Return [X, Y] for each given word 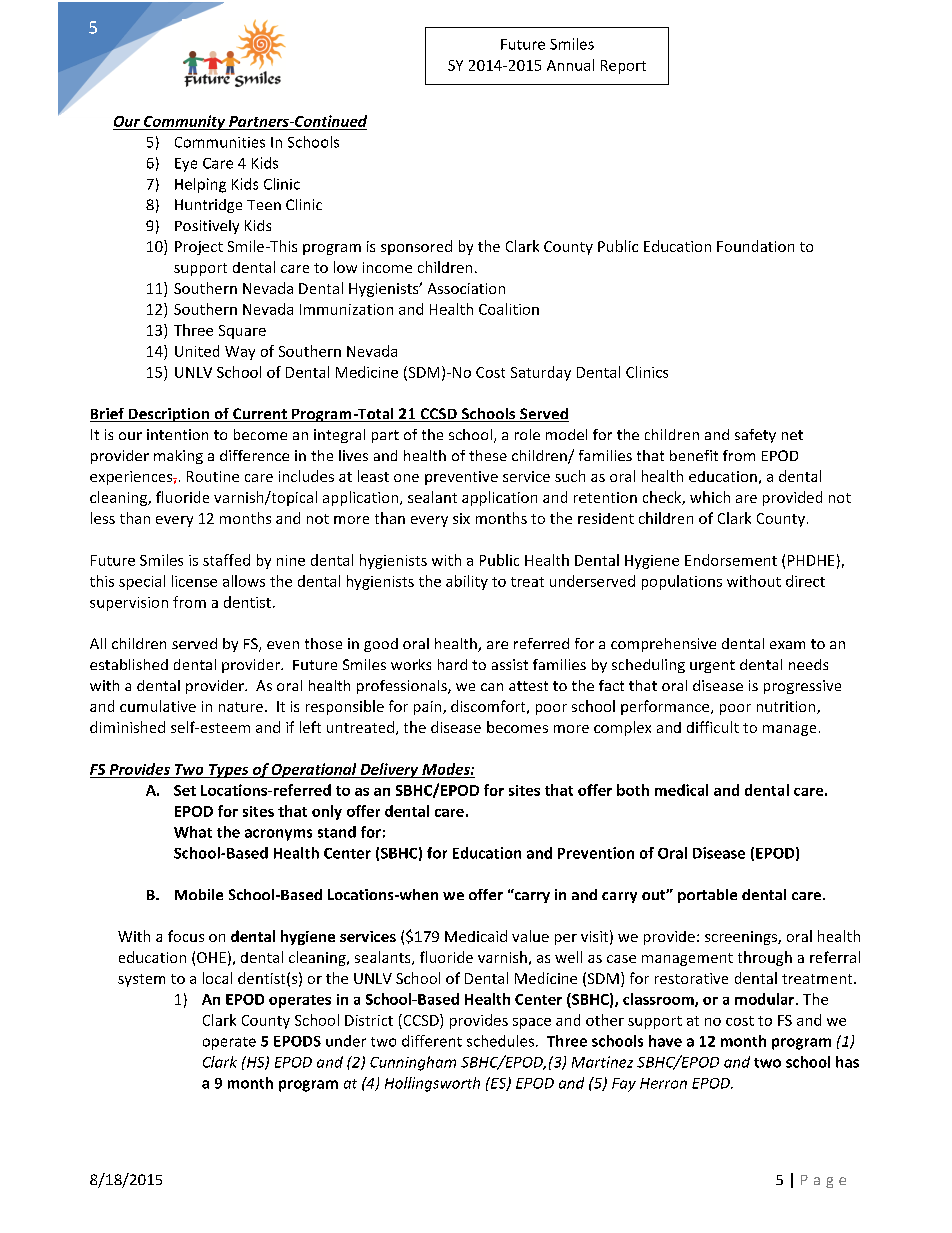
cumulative [158, 706]
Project [199, 248]
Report [623, 67]
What [193, 832]
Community [185, 122]
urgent [712, 666]
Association [466, 288]
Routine [213, 476]
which [710, 497]
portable [707, 896]
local [217, 978]
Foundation [755, 246]
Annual [570, 65]
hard [452, 664]
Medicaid [476, 936]
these [488, 455]
